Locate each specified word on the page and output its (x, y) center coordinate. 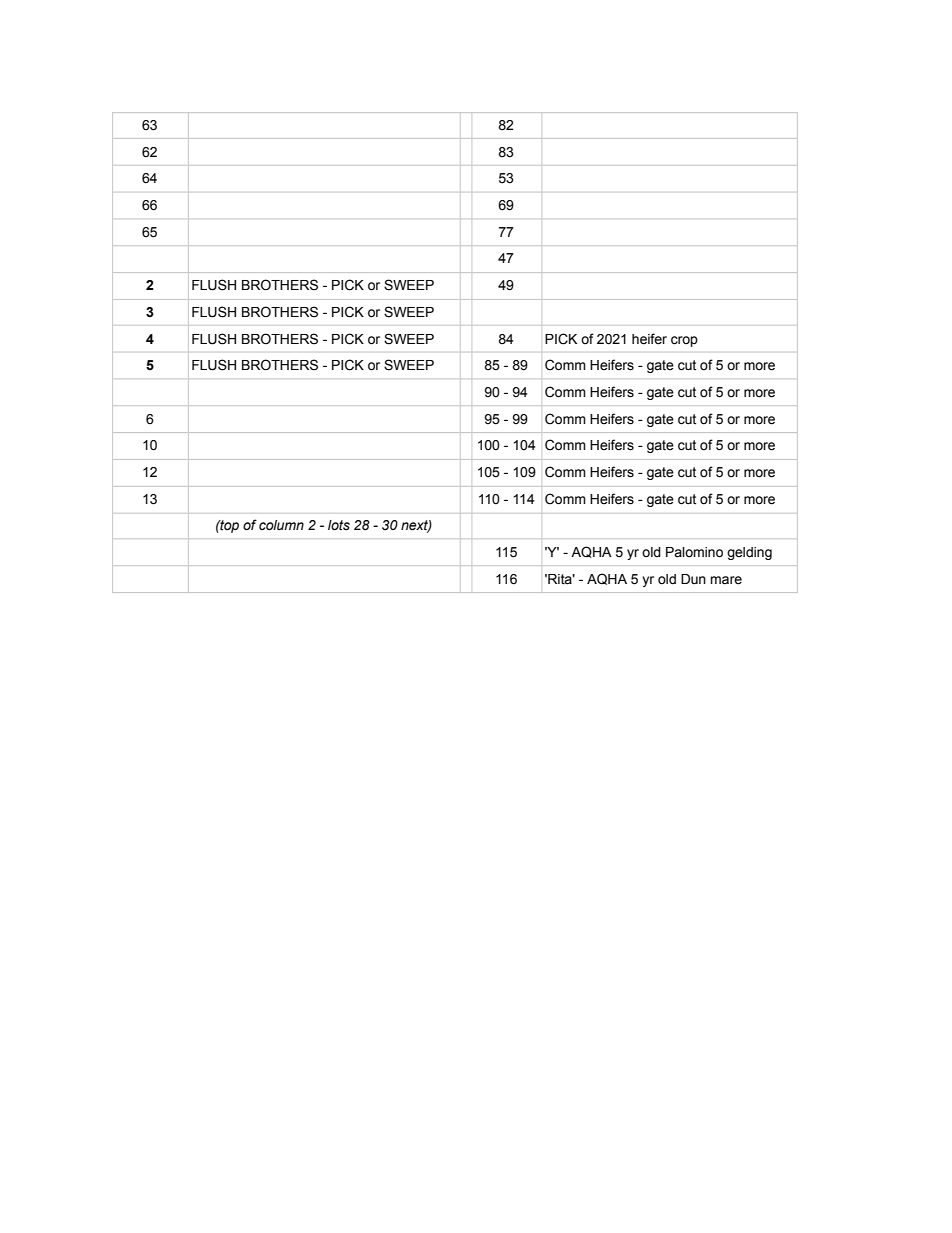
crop (684, 341)
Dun (693, 579)
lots (339, 525)
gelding (749, 553)
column (281, 525)
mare (726, 580)
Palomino (694, 552)
